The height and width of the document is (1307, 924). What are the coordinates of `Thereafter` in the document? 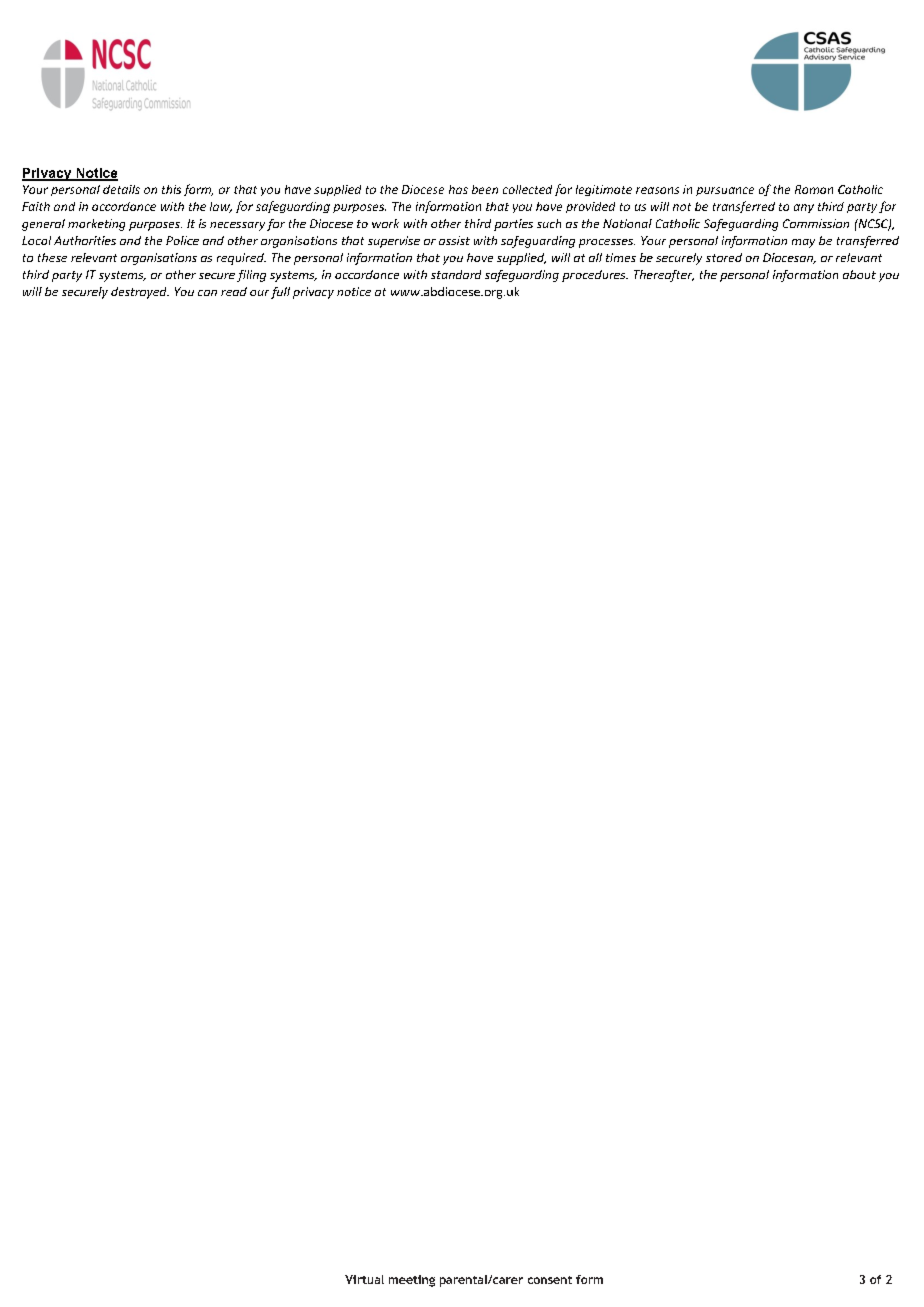 It's located at (664, 276).
